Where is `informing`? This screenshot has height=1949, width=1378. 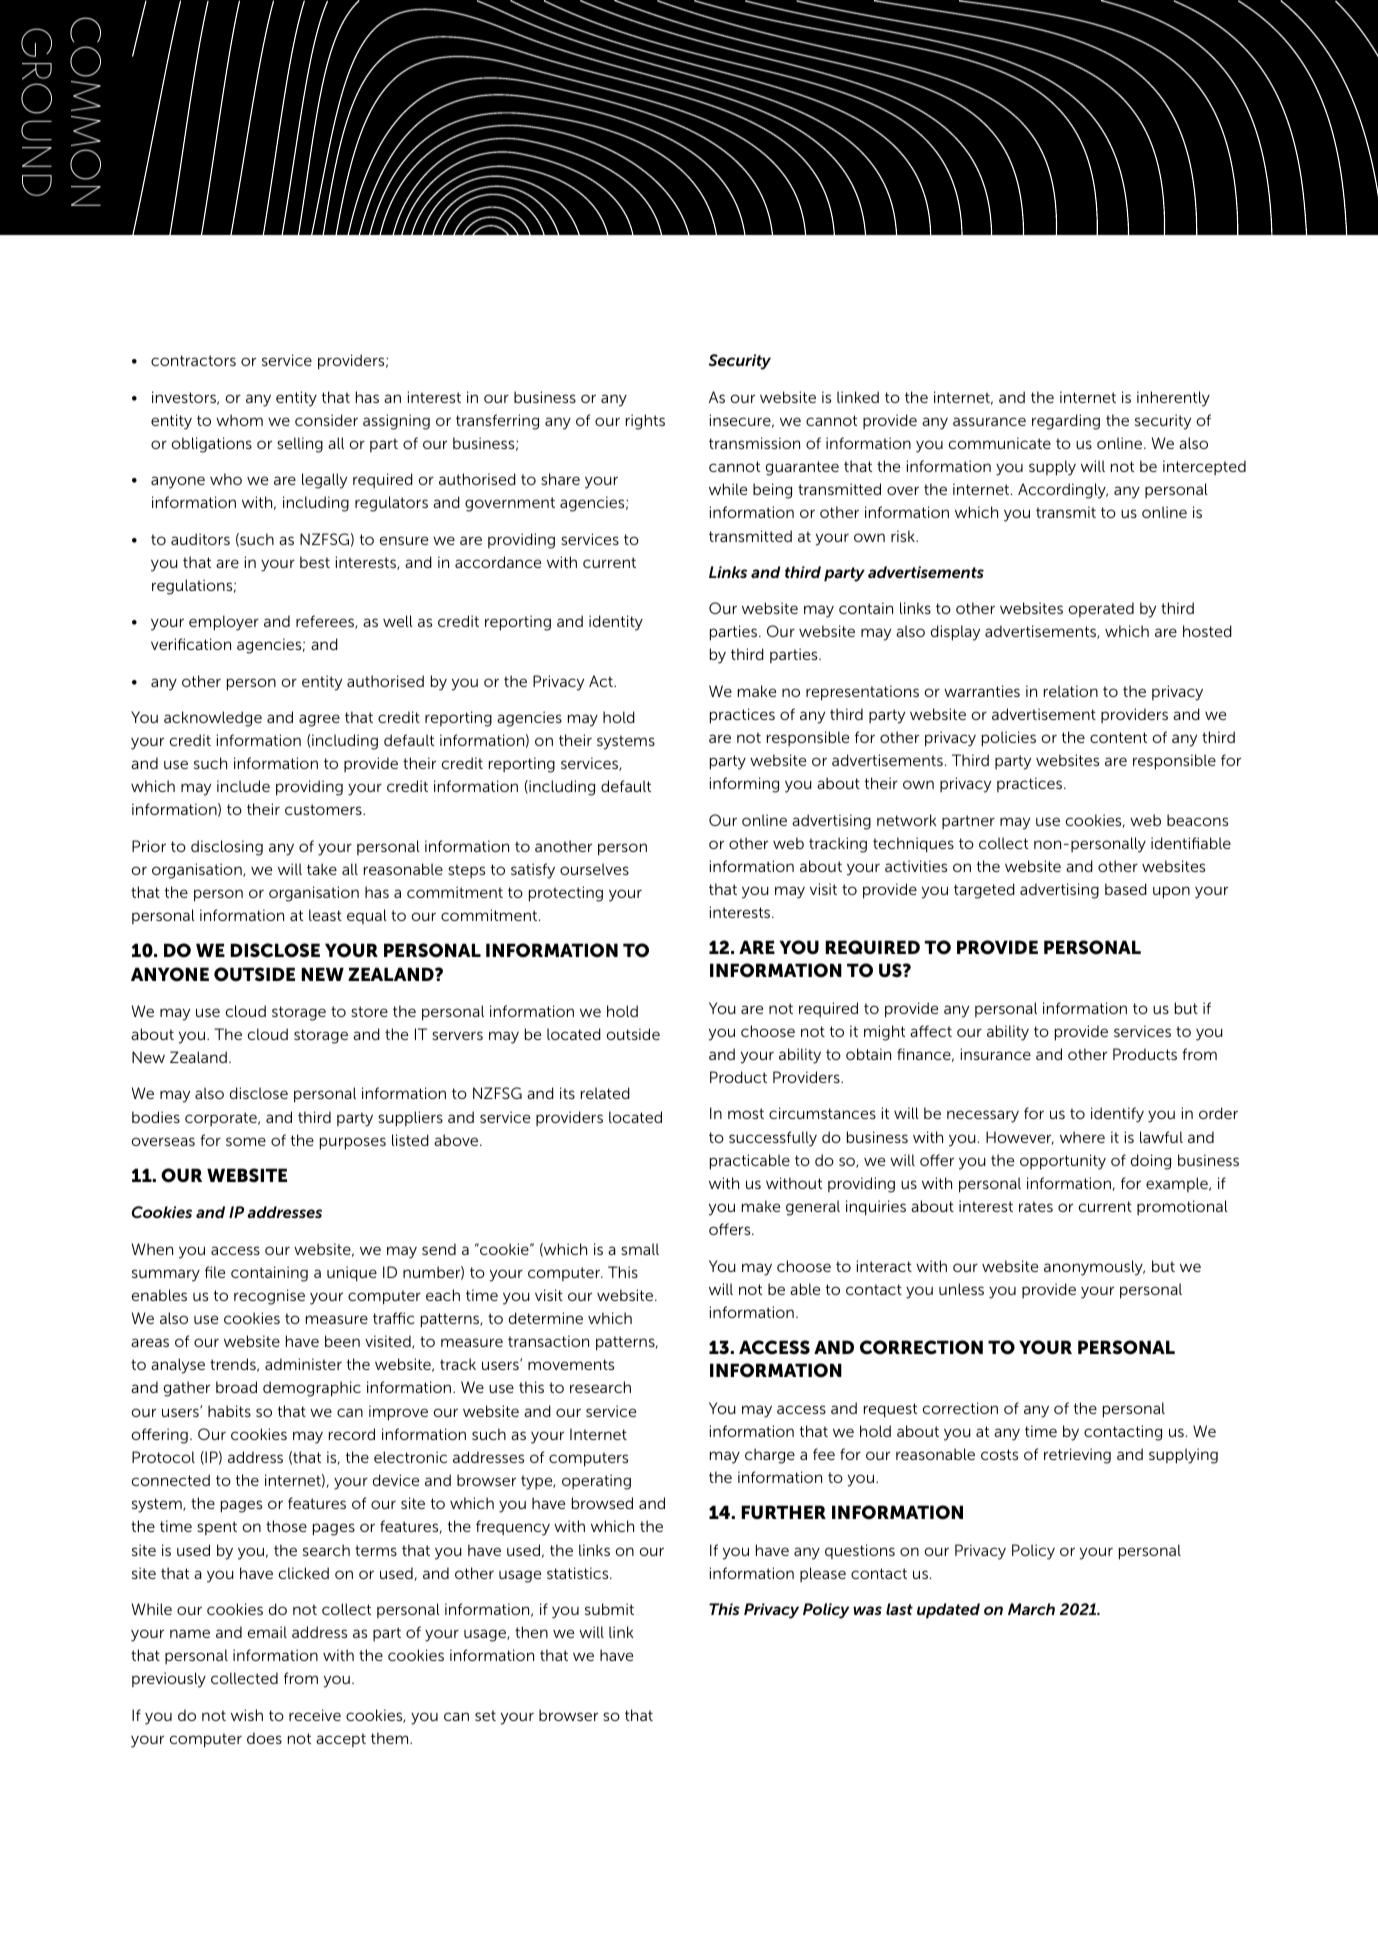
informing is located at coordinates (744, 785).
